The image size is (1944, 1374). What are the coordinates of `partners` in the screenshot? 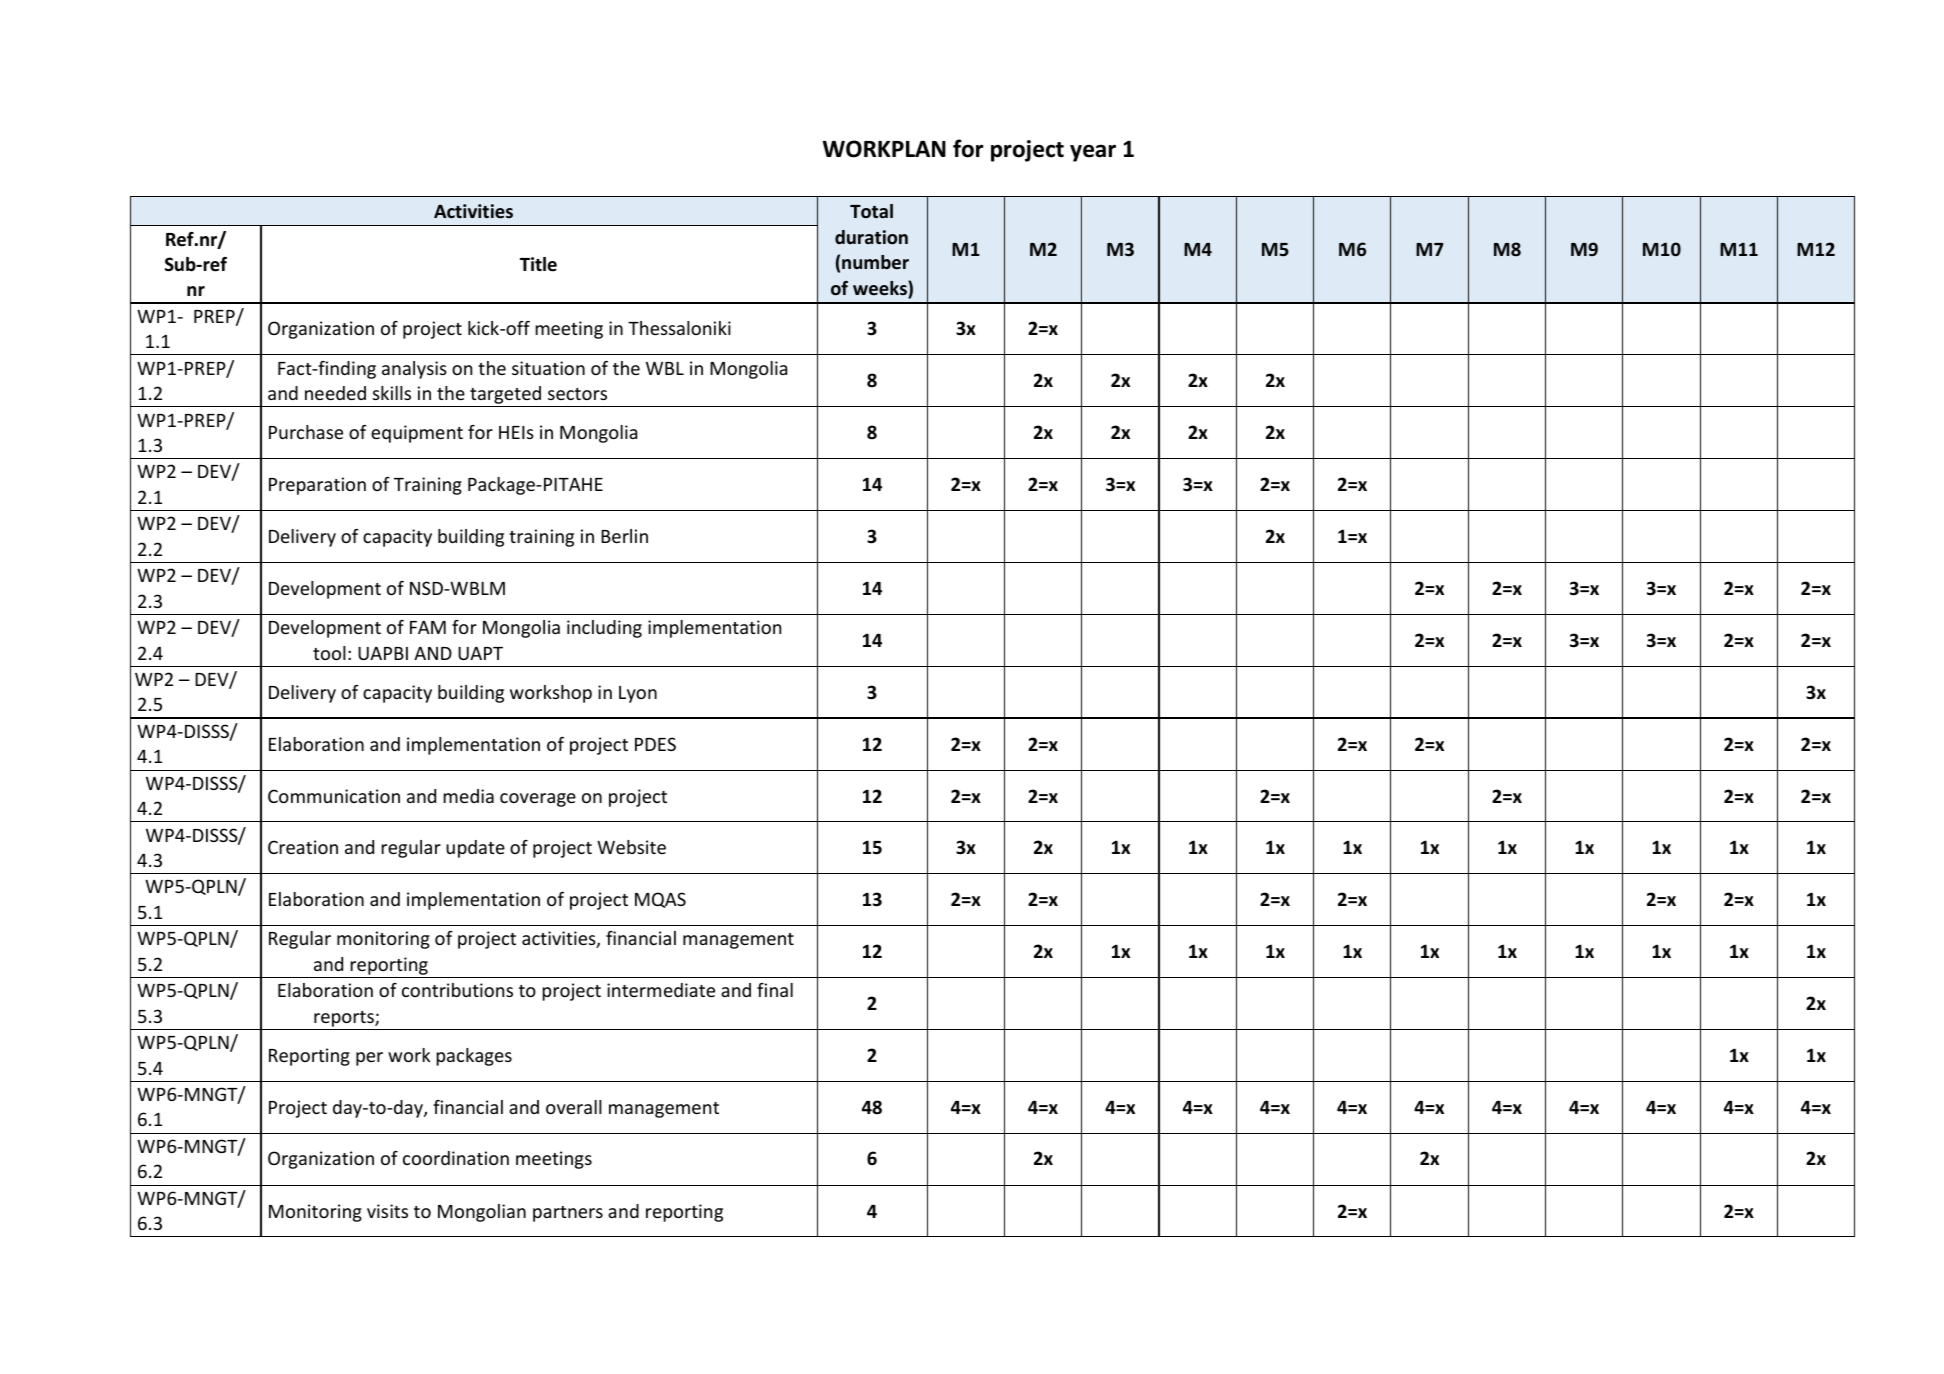 It's located at (568, 1214).
